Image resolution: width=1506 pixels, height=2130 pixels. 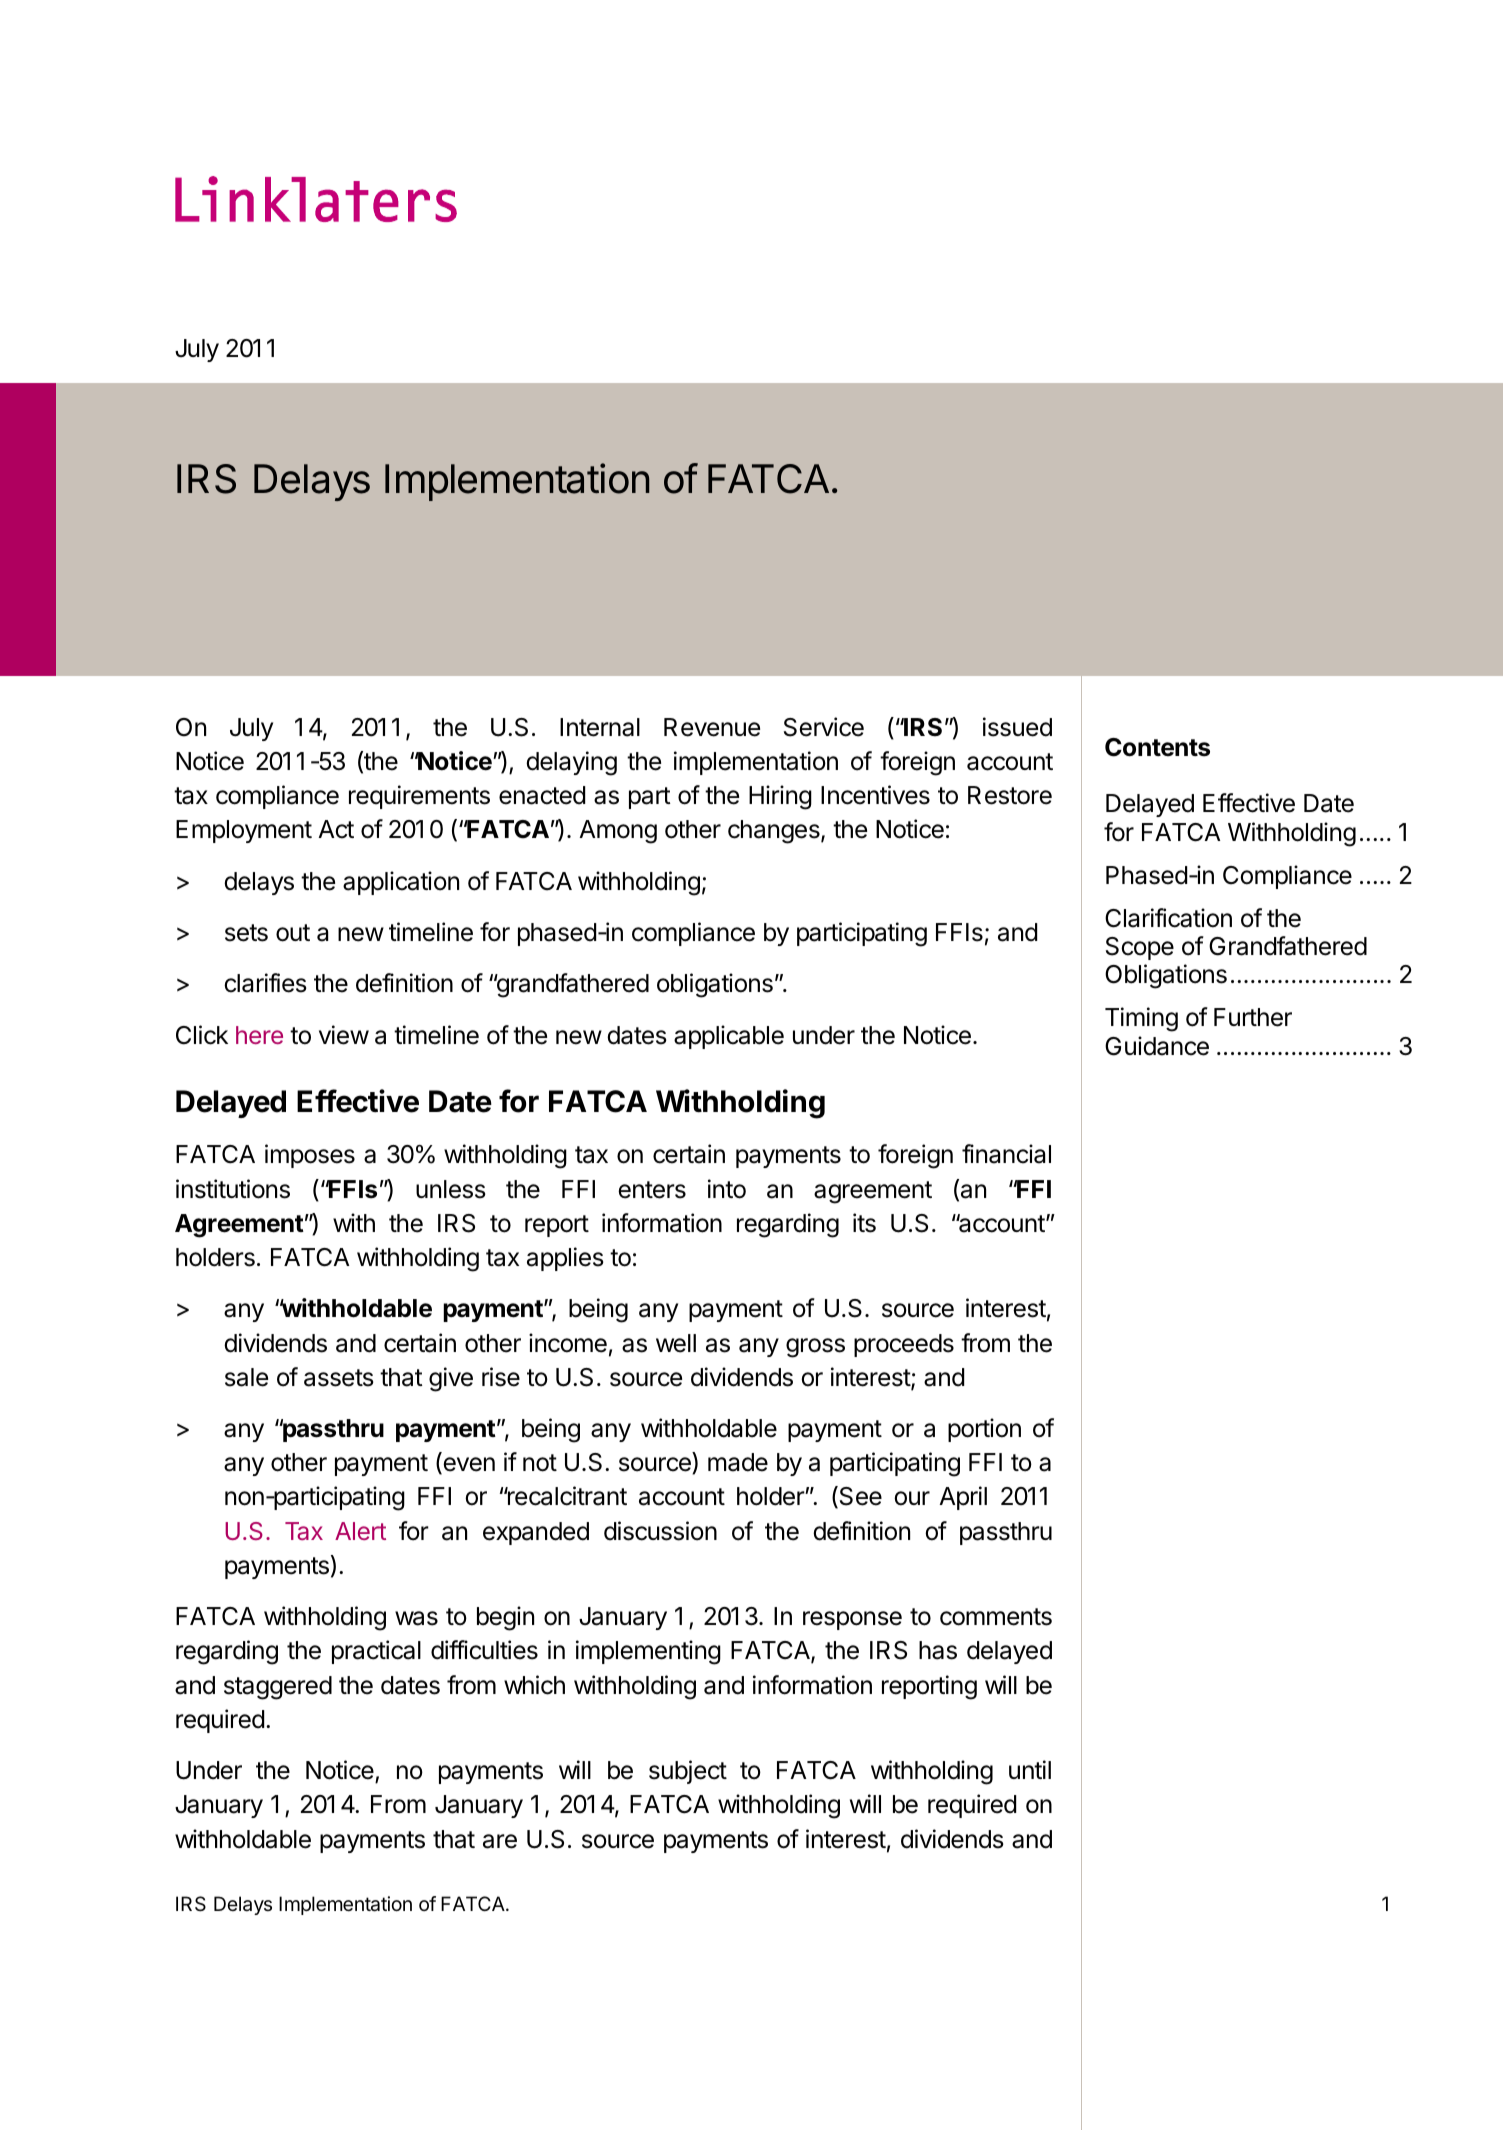 What do you see at coordinates (738, 1462) in the image?
I see `made` at bounding box center [738, 1462].
